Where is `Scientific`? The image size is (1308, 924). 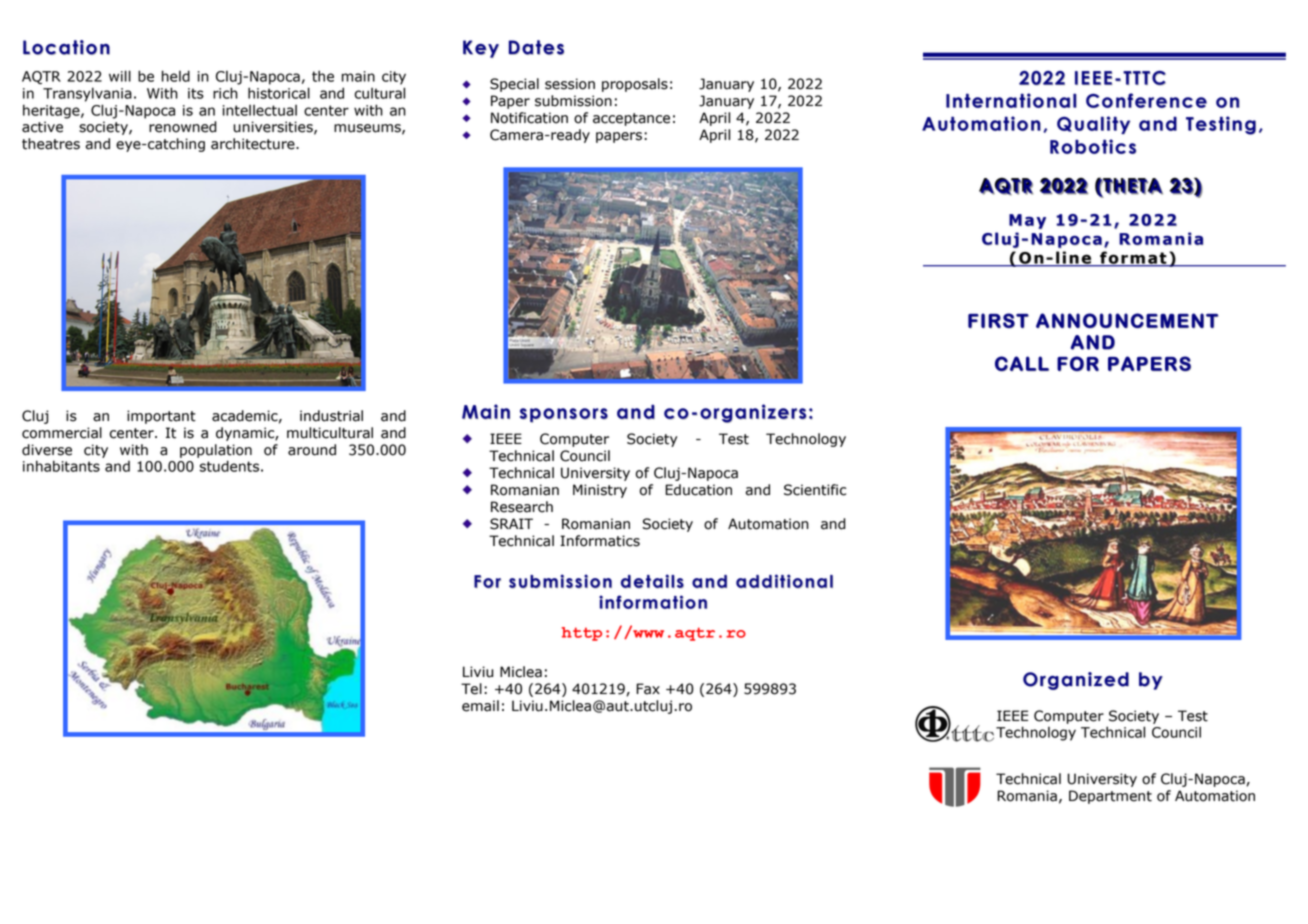
Scientific is located at coordinates (815, 490).
